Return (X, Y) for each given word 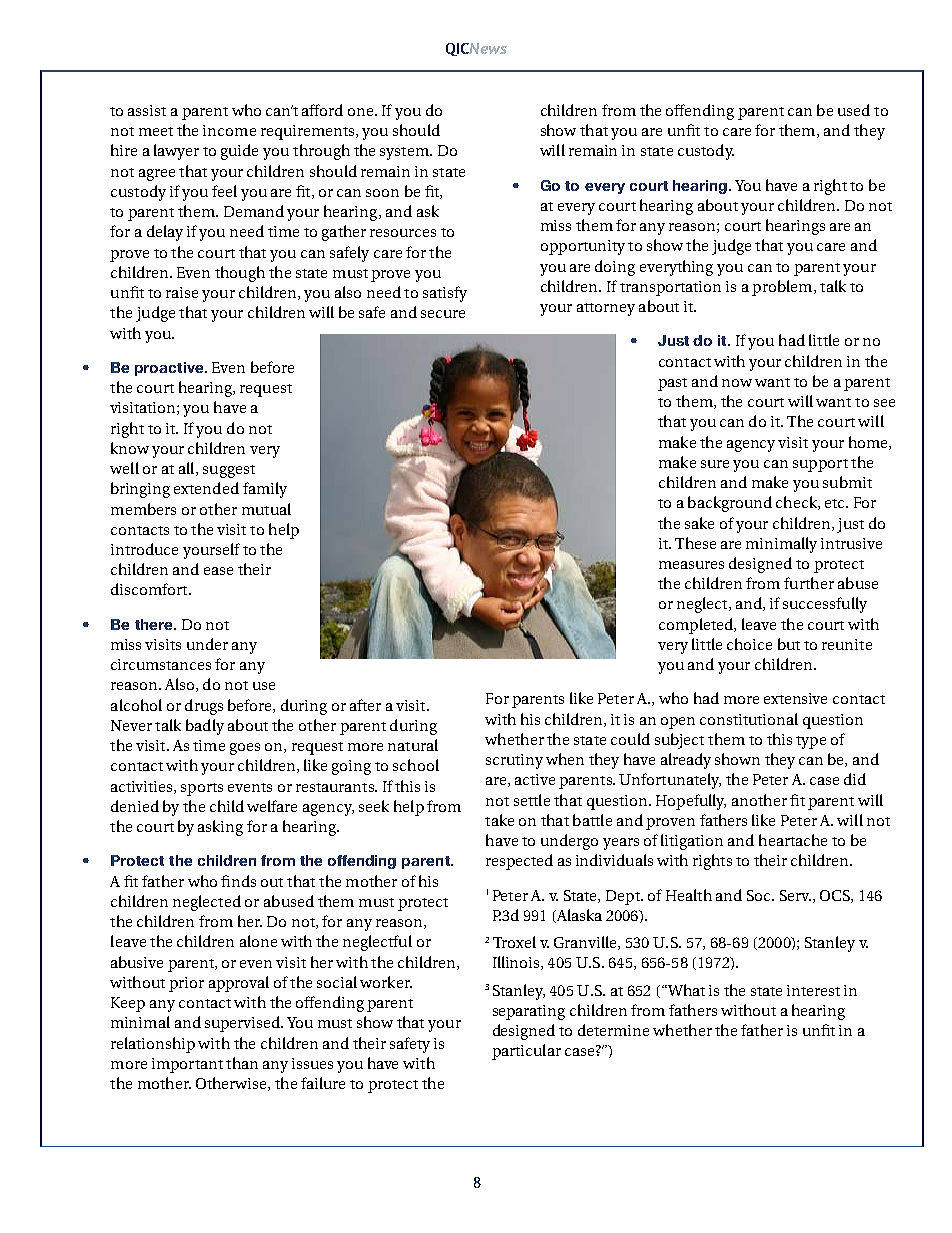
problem (783, 288)
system (405, 153)
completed (697, 626)
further (809, 583)
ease (218, 571)
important (187, 1065)
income (229, 130)
